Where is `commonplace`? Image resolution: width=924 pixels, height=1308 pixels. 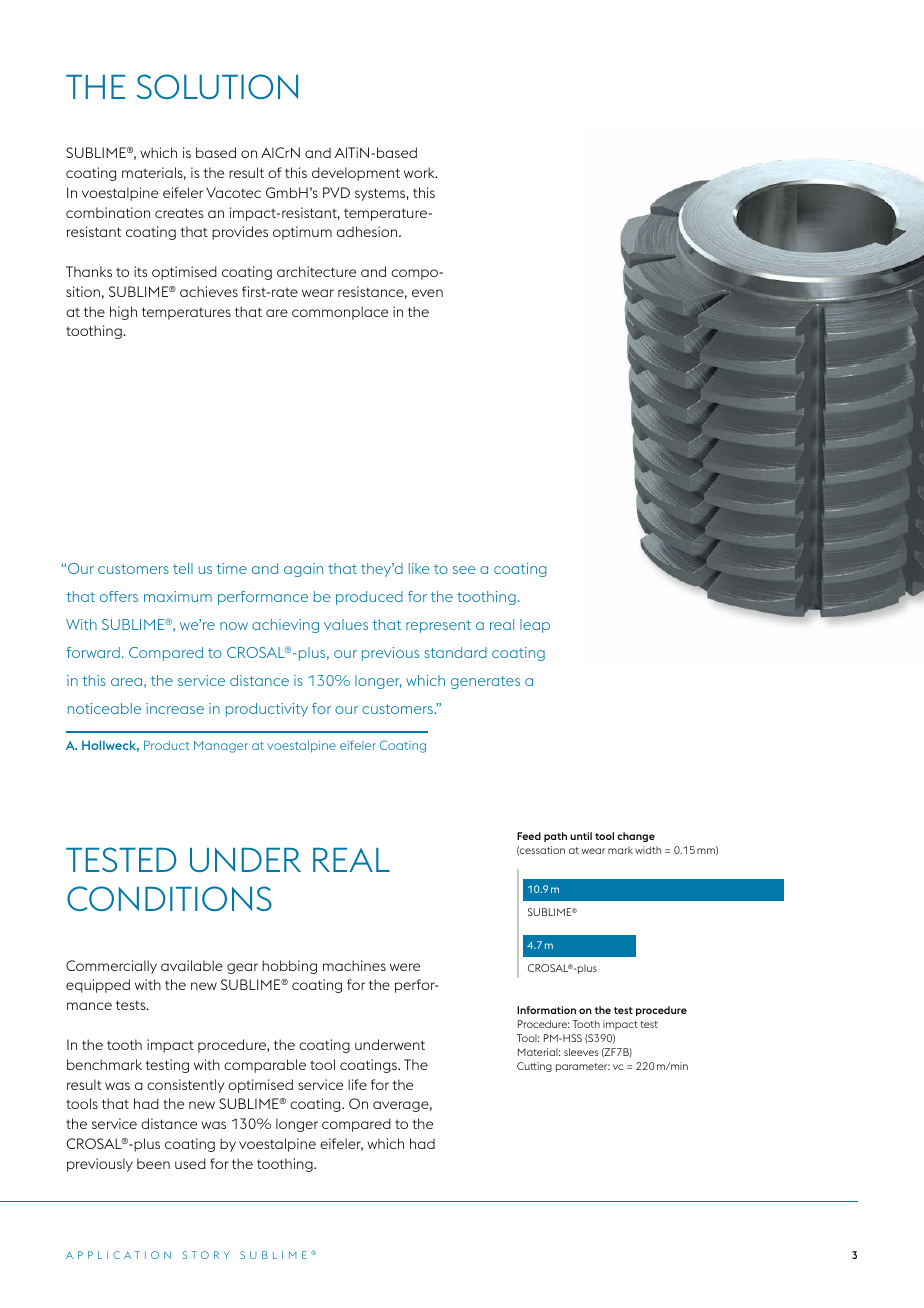 commonplace is located at coordinates (340, 313).
